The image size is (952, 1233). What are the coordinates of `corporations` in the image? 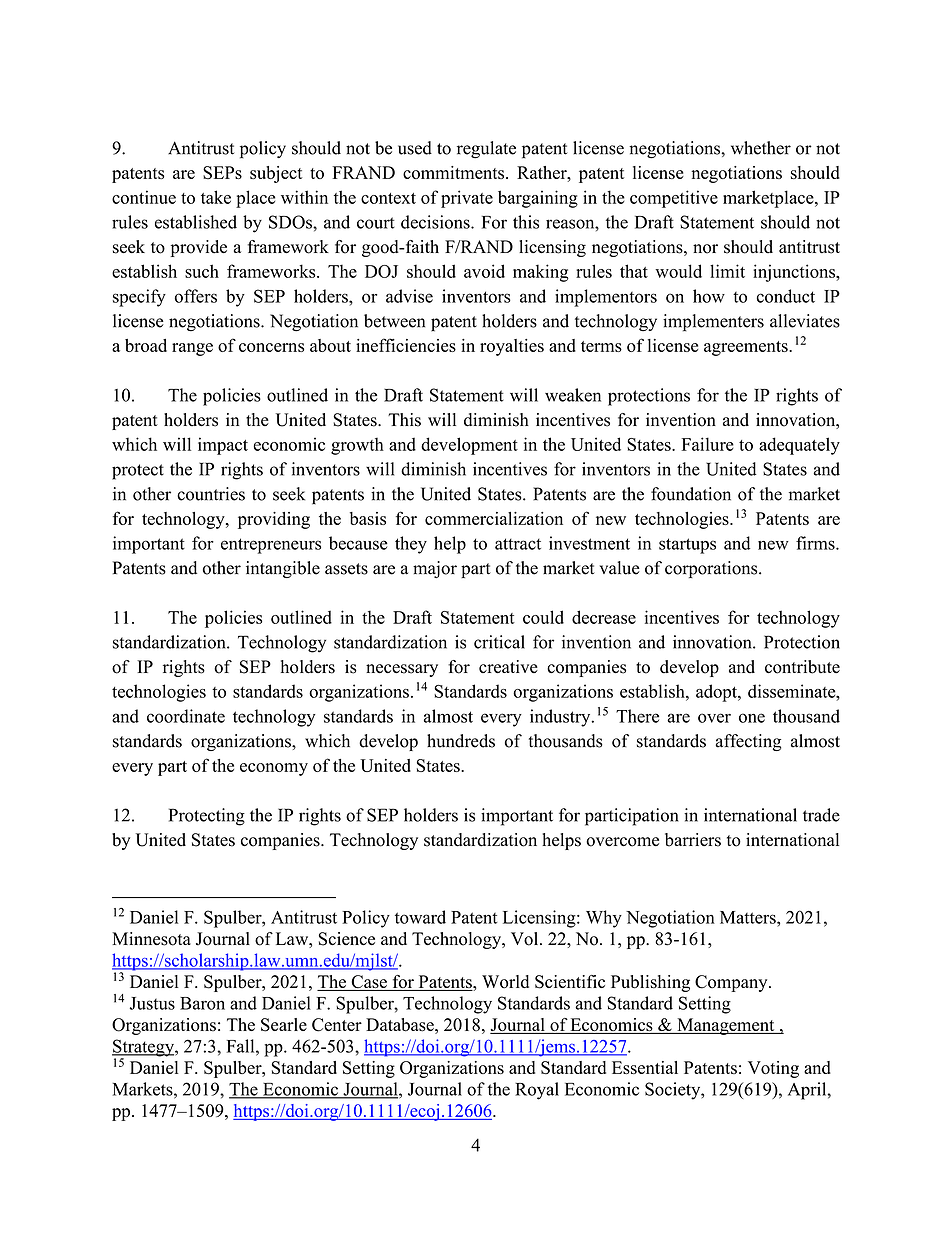 It's located at (712, 569).
